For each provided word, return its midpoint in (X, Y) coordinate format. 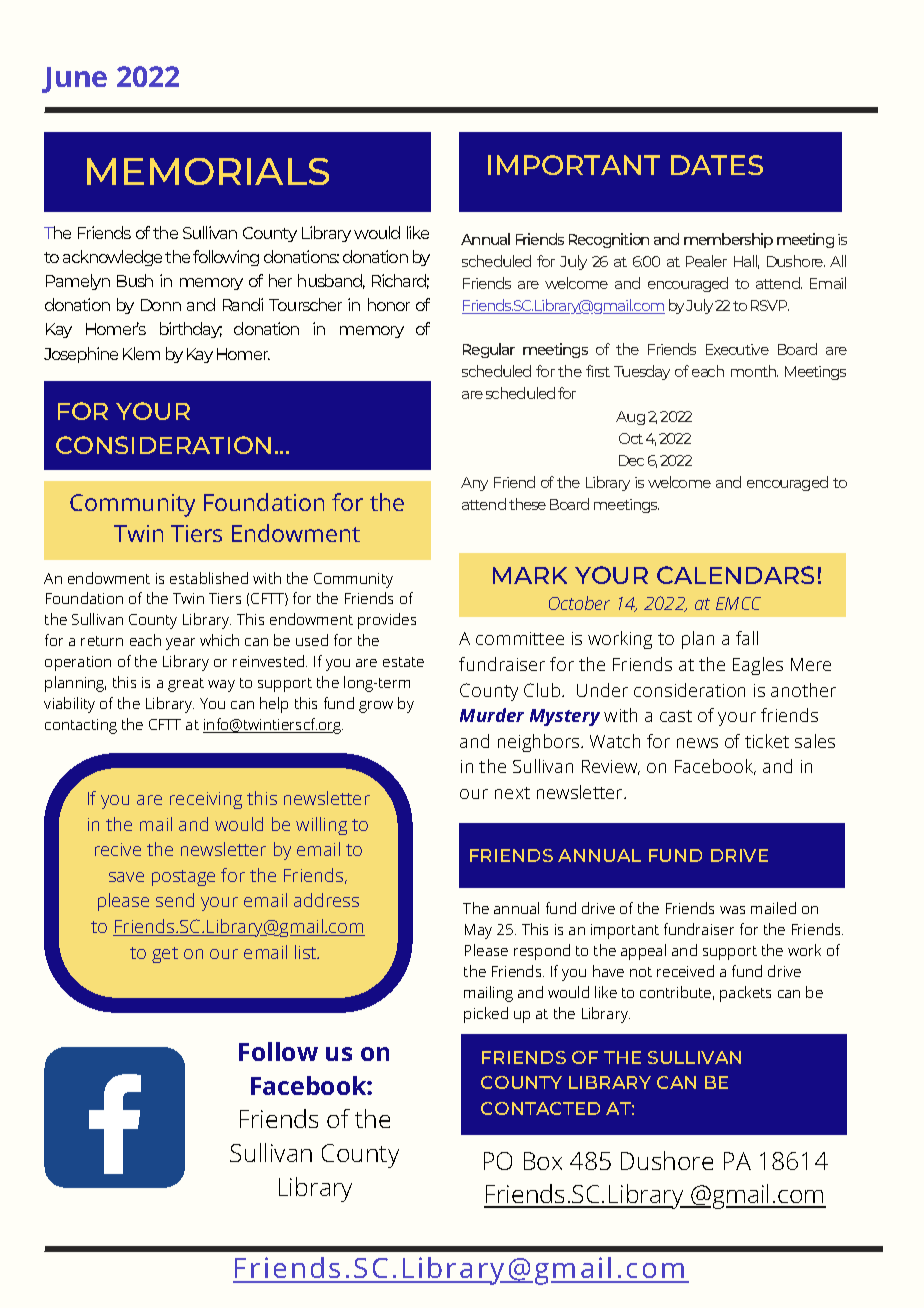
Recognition (609, 240)
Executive (737, 349)
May (478, 931)
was (732, 910)
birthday (191, 330)
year (180, 644)
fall (747, 638)
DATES (717, 165)
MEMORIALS (208, 171)
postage (183, 878)
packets (745, 994)
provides (387, 621)
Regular (489, 350)
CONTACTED (540, 1108)
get (165, 955)
